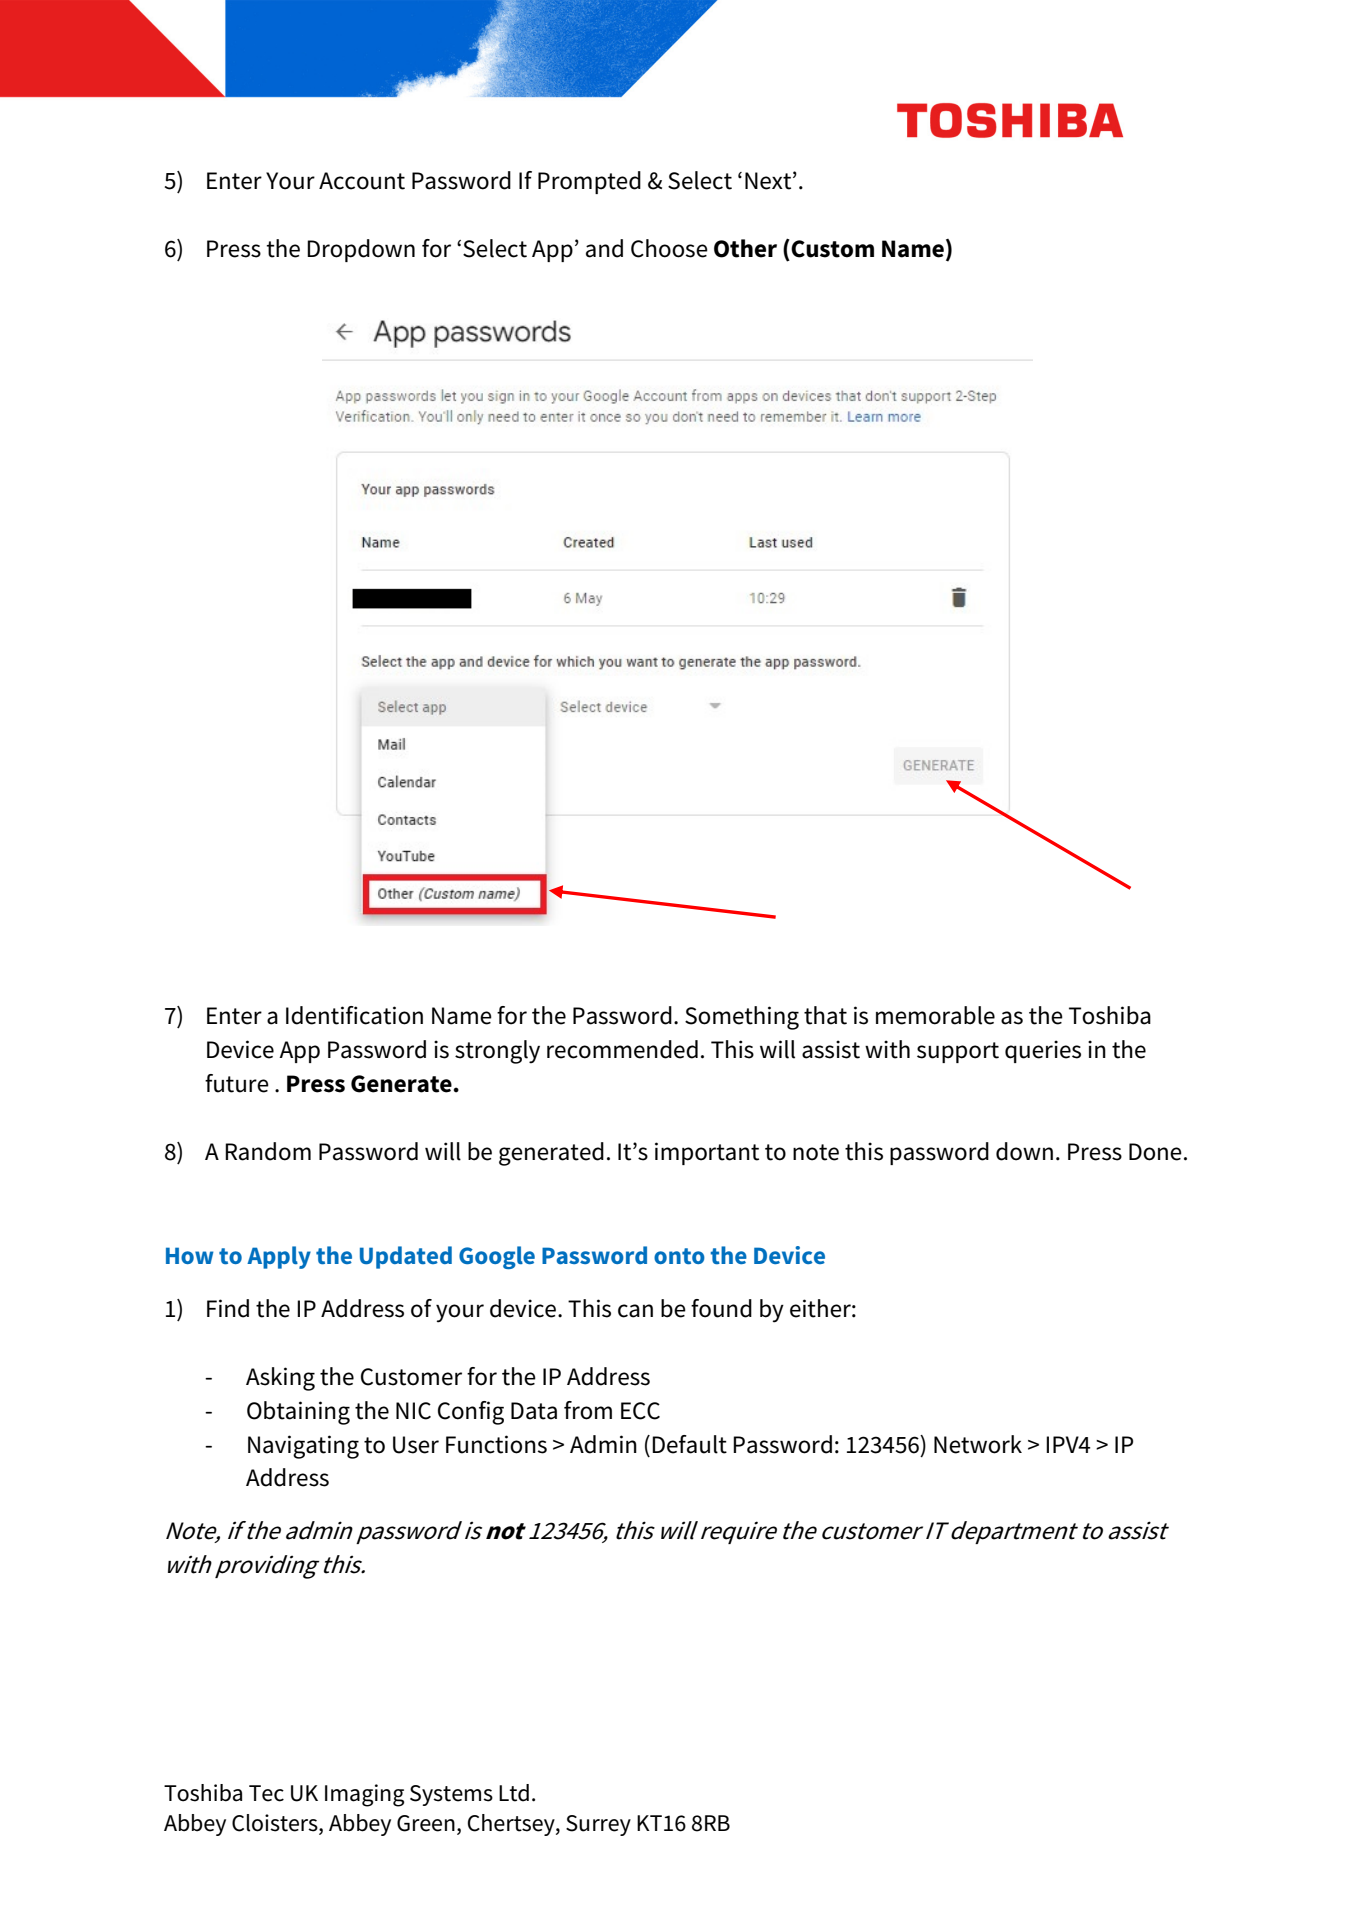 This page has height=1918, width=1356. I want to click on Account, so click(362, 181).
